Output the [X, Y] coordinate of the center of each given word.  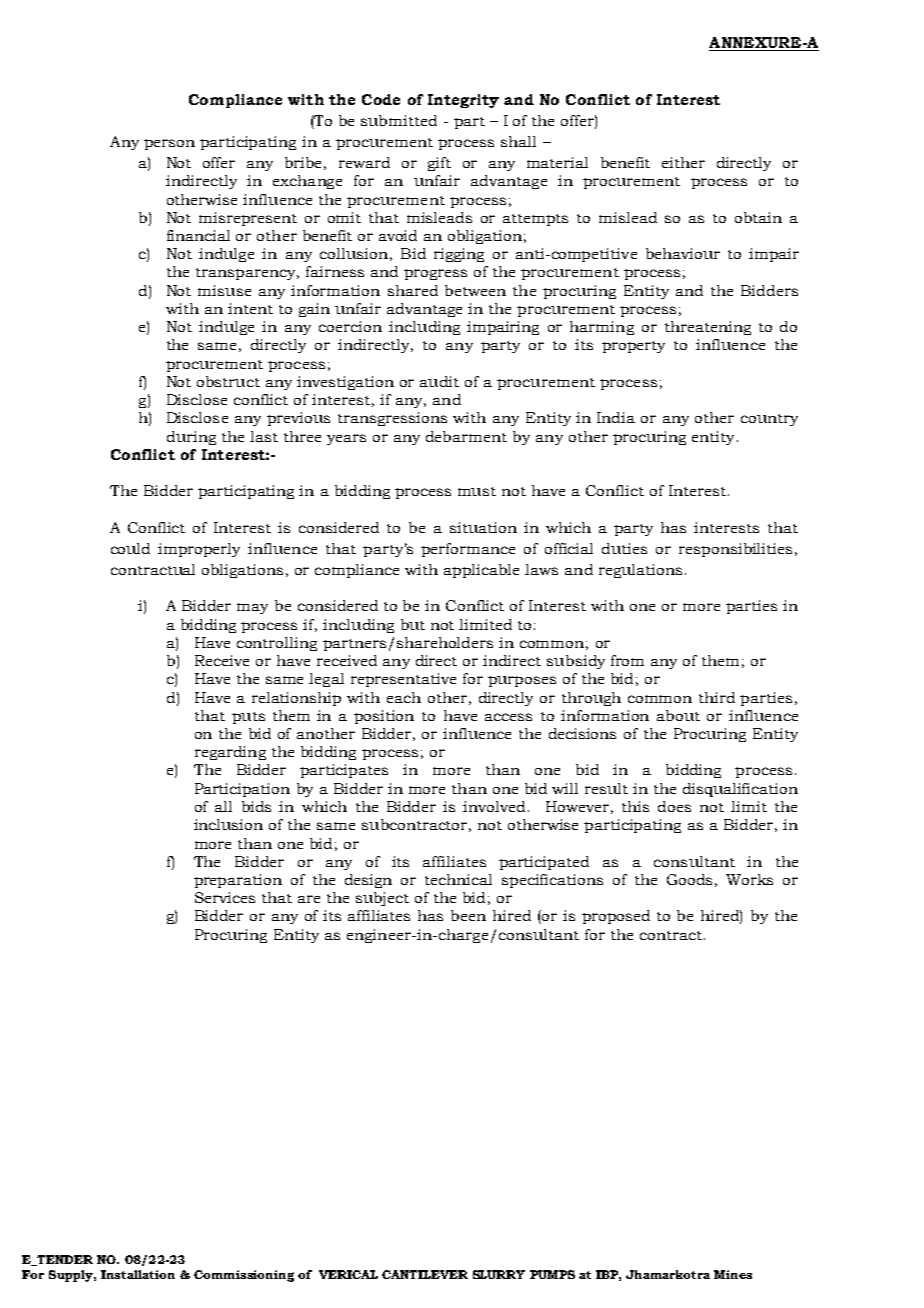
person [169, 144]
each [404, 697]
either [683, 162]
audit [439, 381]
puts [248, 718]
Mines [733, 1274]
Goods [689, 879]
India [616, 417]
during [191, 438]
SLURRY [499, 1274]
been [468, 915]
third [717, 697]
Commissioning [244, 1276]
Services [225, 897]
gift [439, 164]
